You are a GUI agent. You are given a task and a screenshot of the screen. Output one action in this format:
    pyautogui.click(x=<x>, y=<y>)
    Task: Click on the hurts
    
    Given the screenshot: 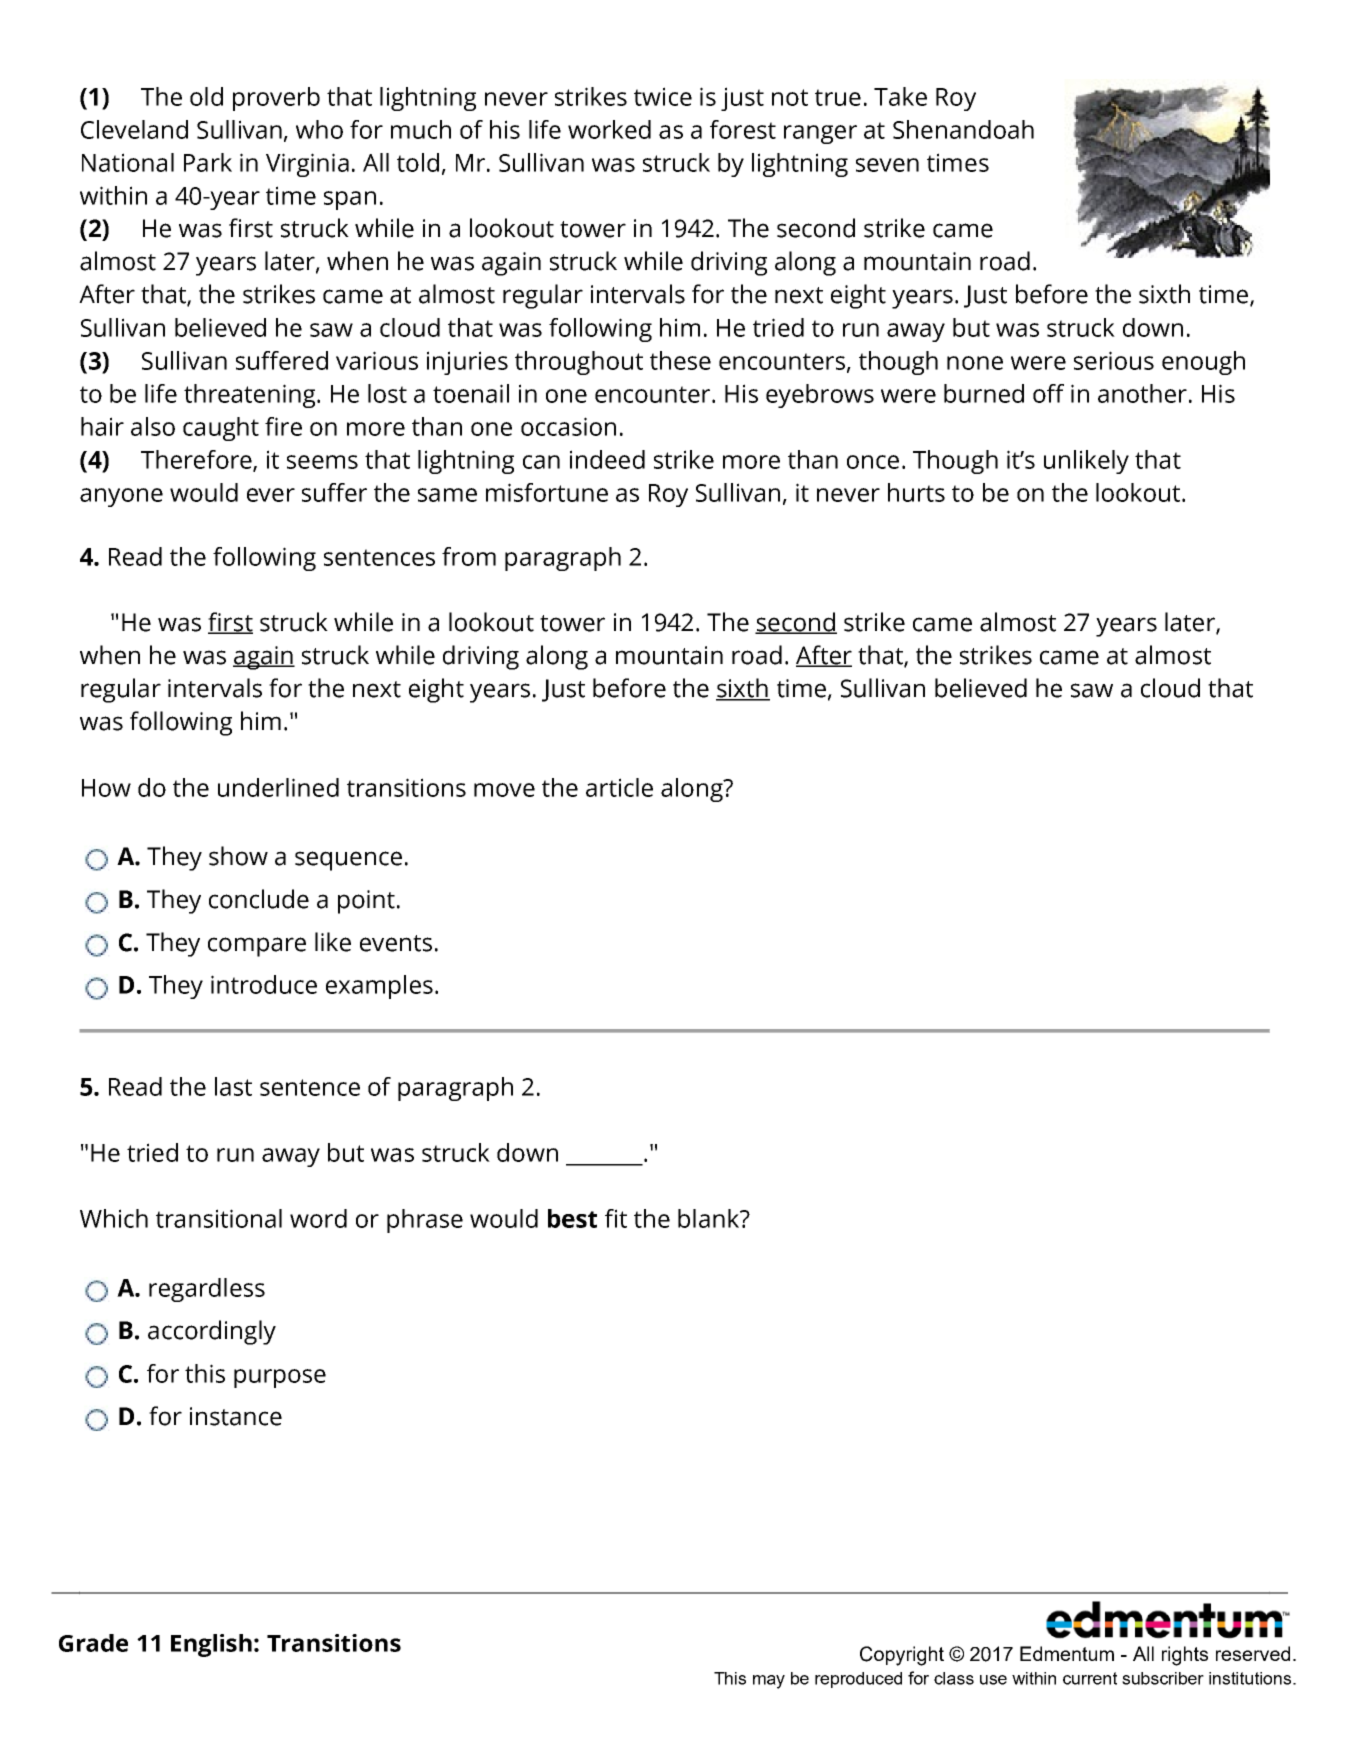 What is the action you would take?
    pyautogui.click(x=916, y=492)
